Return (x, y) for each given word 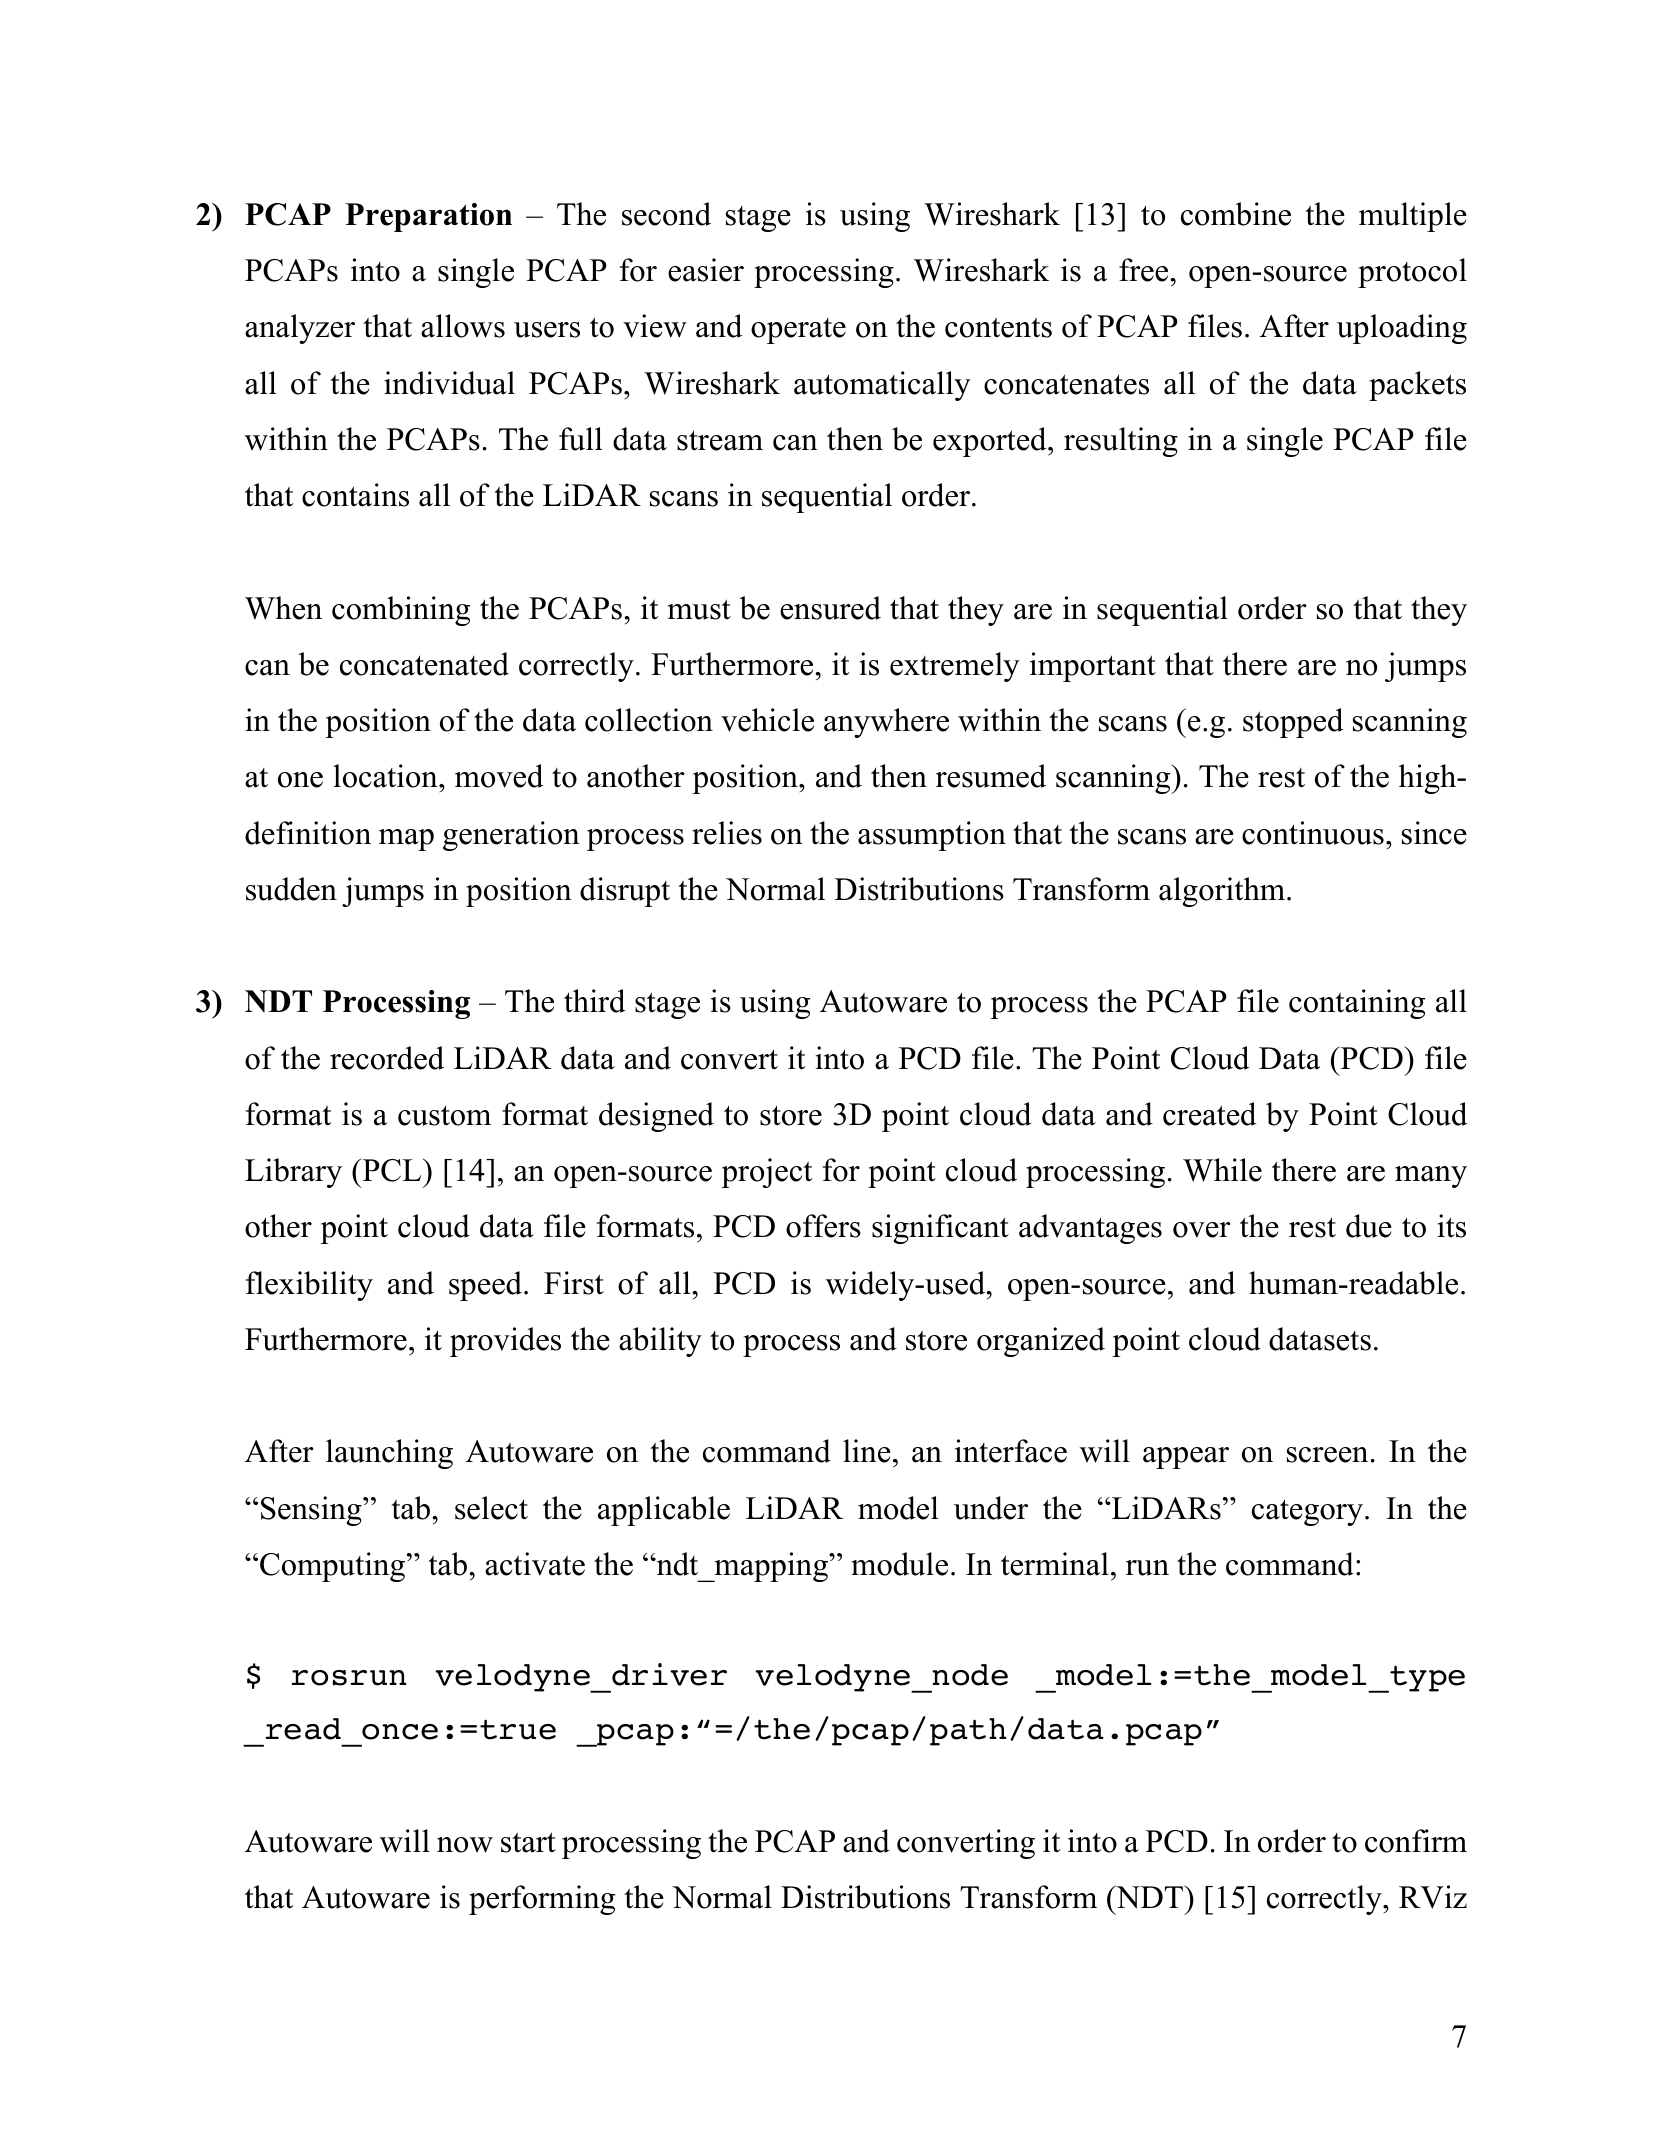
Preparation (428, 217)
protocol (1412, 273)
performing (542, 1900)
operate (798, 331)
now (465, 1845)
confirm (1416, 1841)
